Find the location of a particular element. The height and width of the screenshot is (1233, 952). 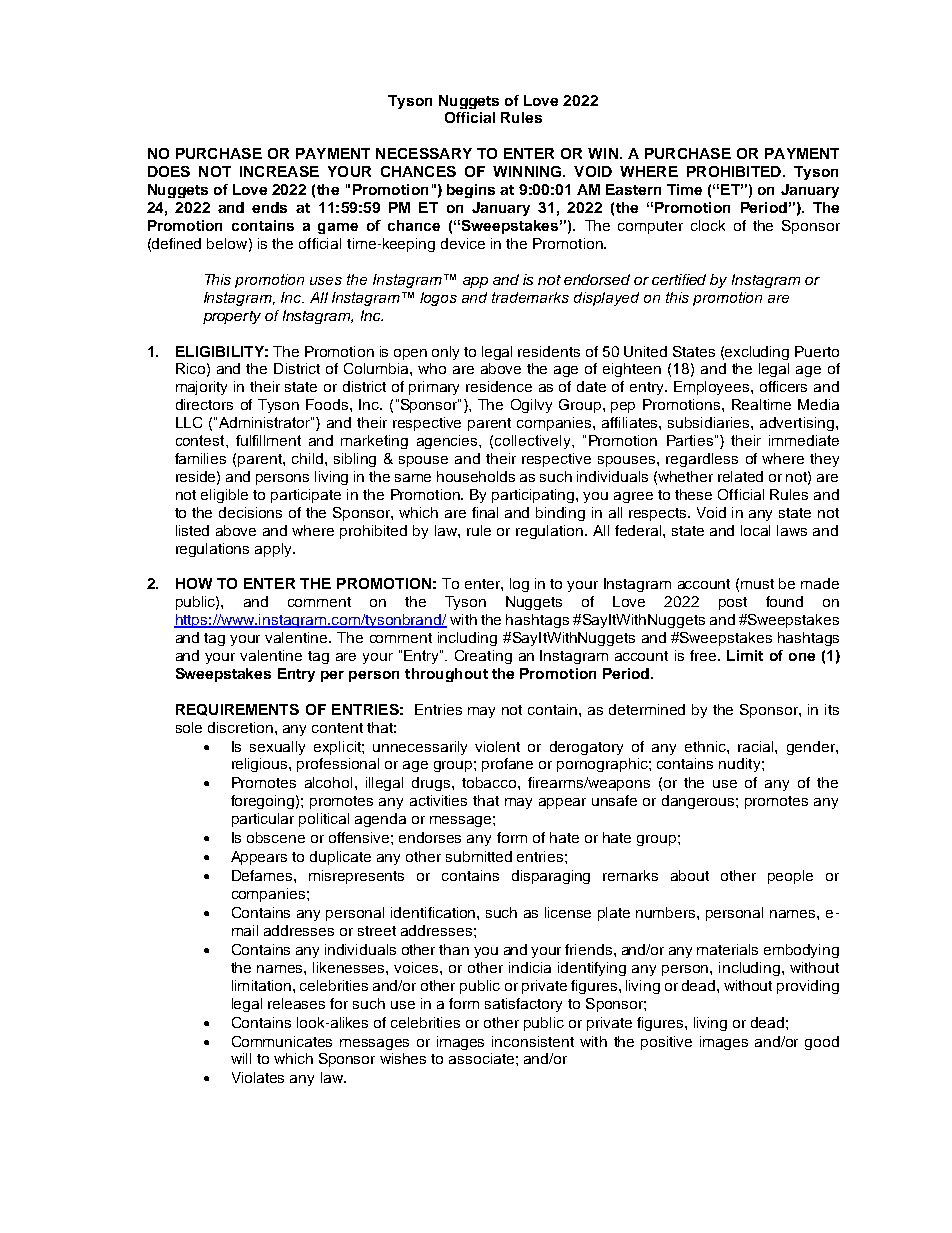

clock is located at coordinates (708, 225).
